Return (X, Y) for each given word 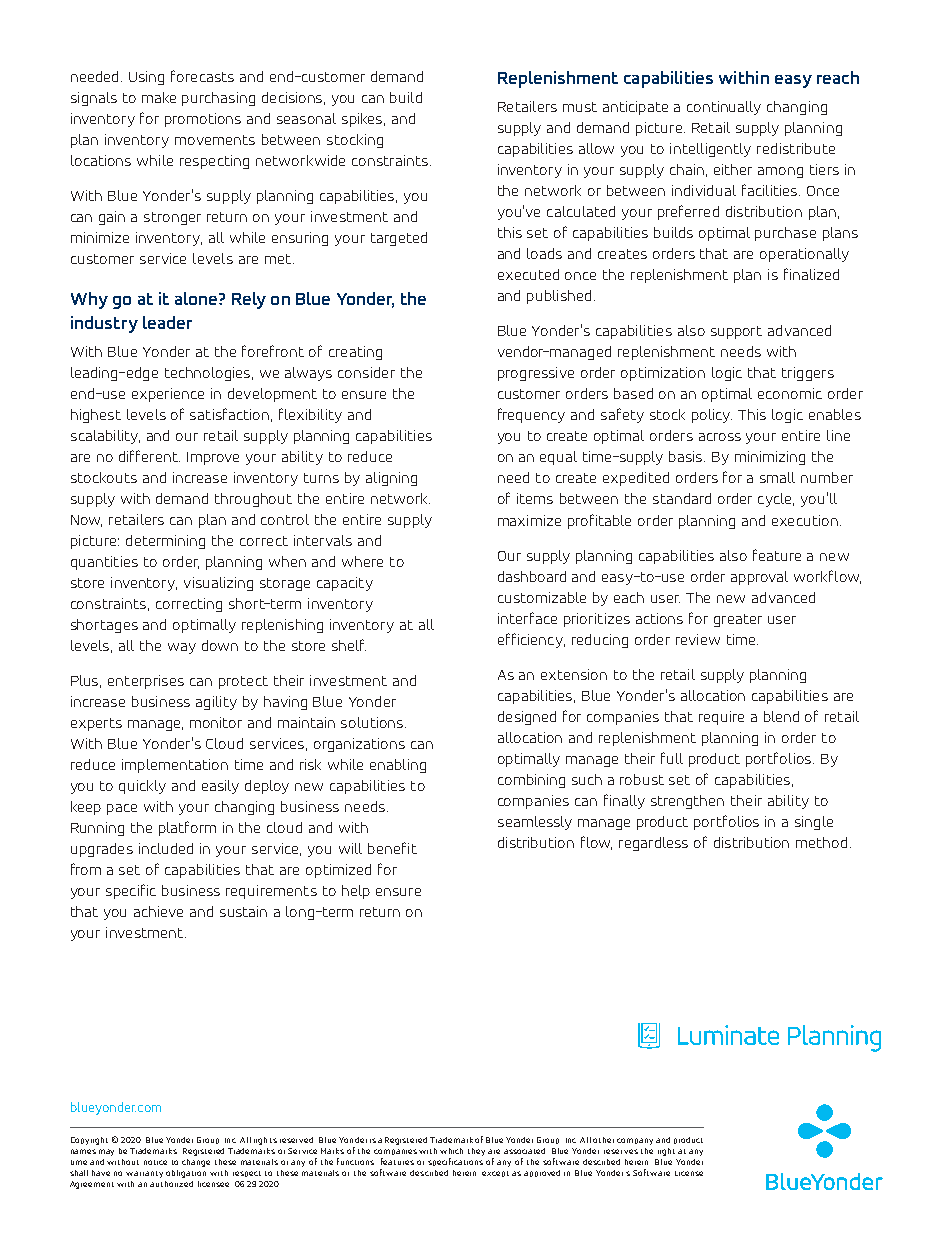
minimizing (770, 458)
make (159, 97)
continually (724, 108)
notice (155, 1162)
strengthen (687, 802)
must (580, 107)
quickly (142, 787)
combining (531, 781)
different (149, 456)
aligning (391, 479)
